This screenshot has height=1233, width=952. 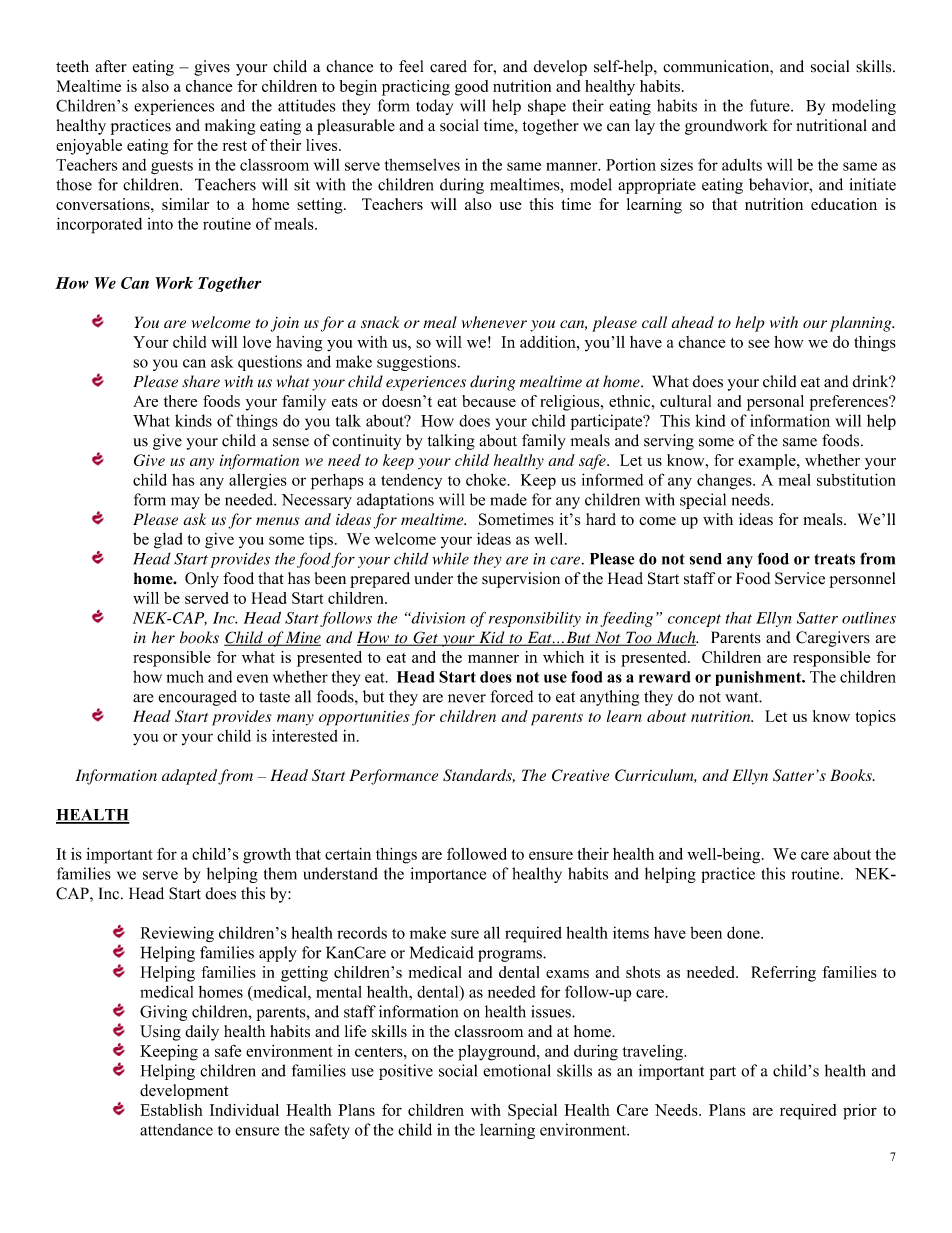 I want to click on done, so click(x=744, y=932).
